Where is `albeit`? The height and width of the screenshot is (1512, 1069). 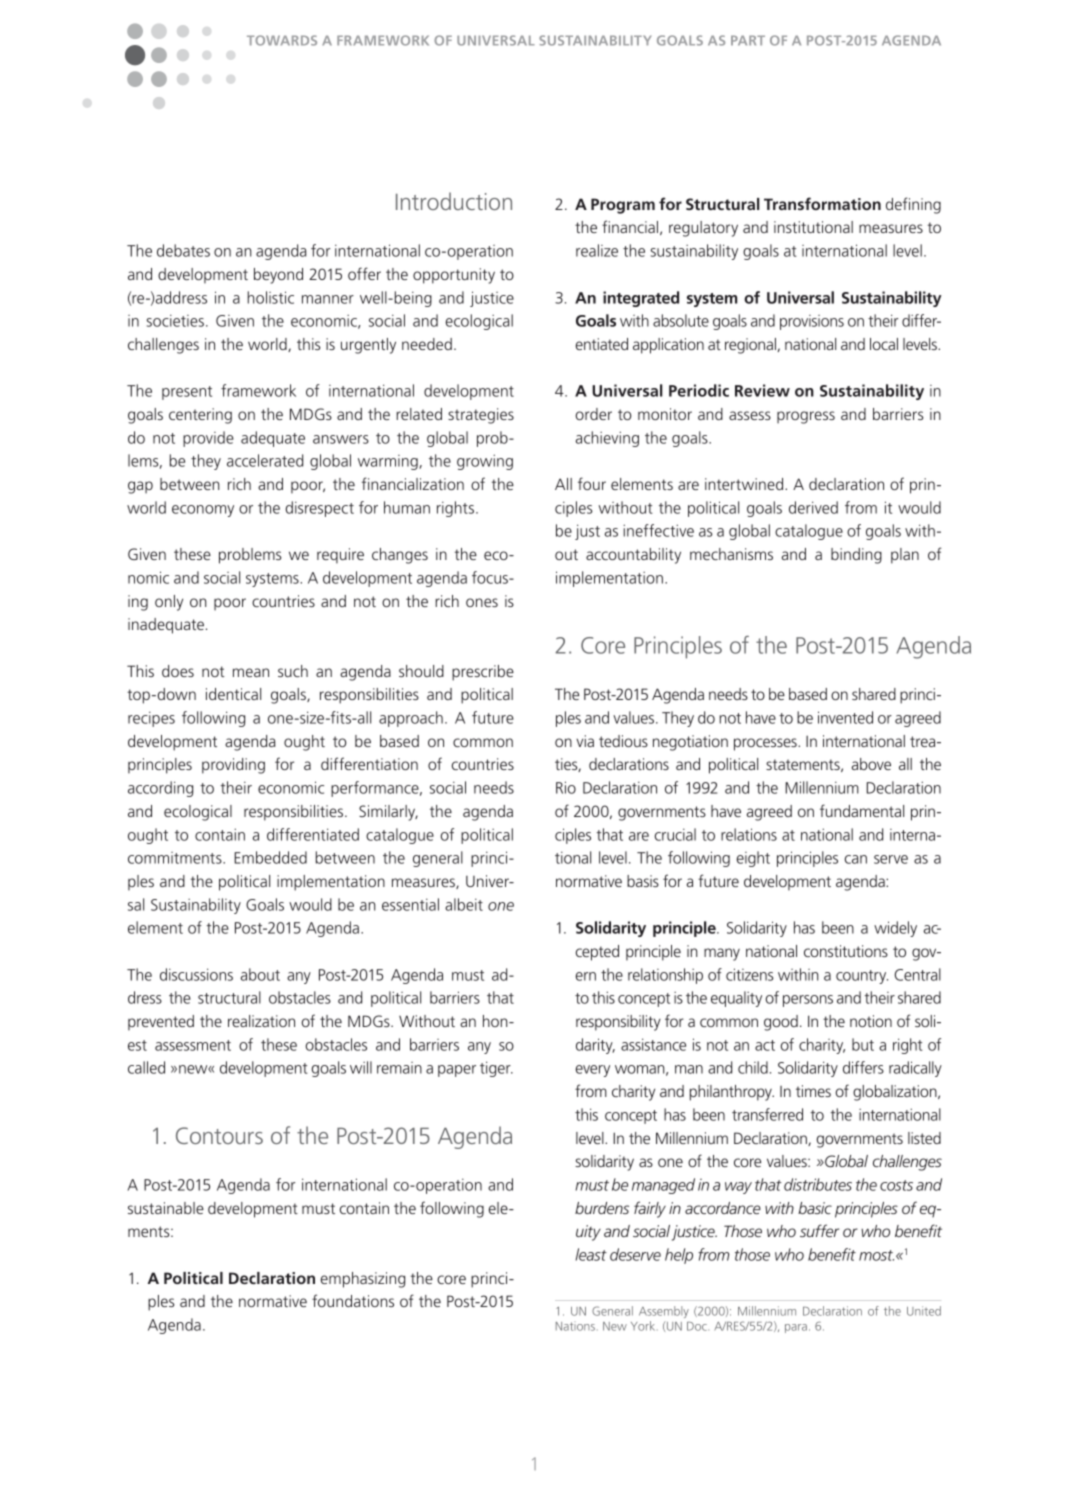
albeit is located at coordinates (464, 904).
